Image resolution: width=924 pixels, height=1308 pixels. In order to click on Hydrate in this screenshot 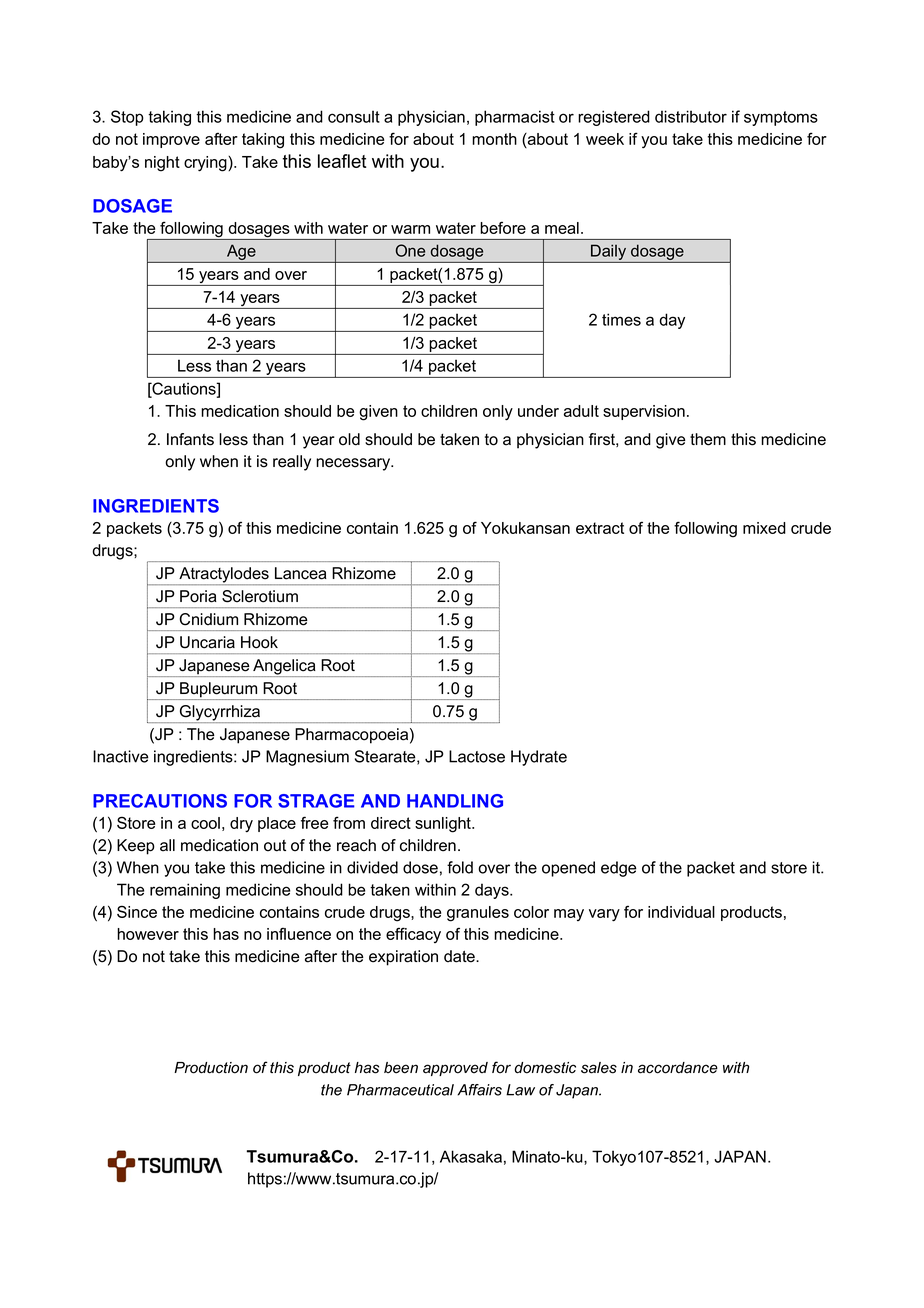, I will do `click(539, 758)`.
